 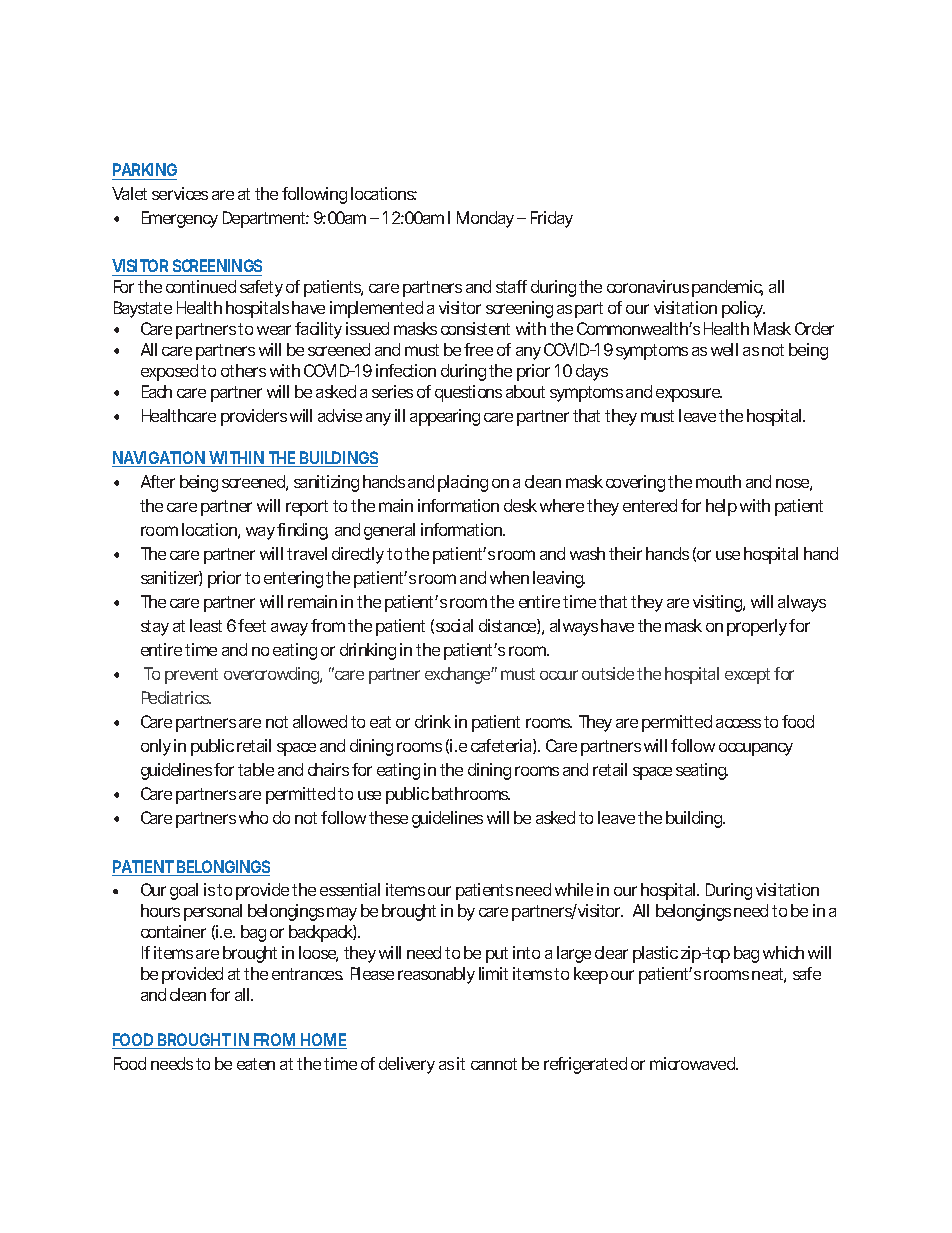 What do you see at coordinates (509, 577) in the document?
I see `when` at bounding box center [509, 577].
